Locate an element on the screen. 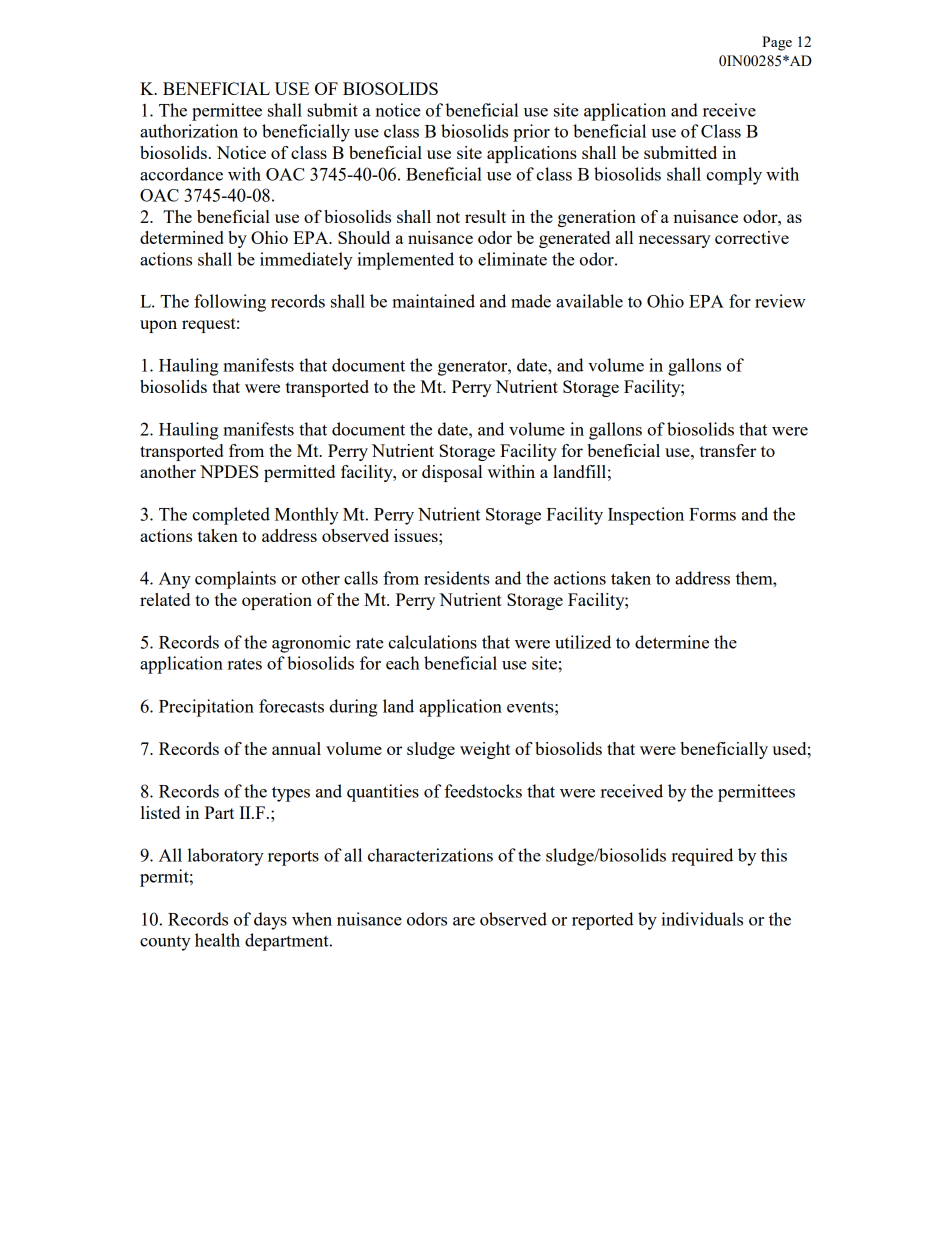 The width and height of the screenshot is (952, 1233). residents is located at coordinates (457, 578).
